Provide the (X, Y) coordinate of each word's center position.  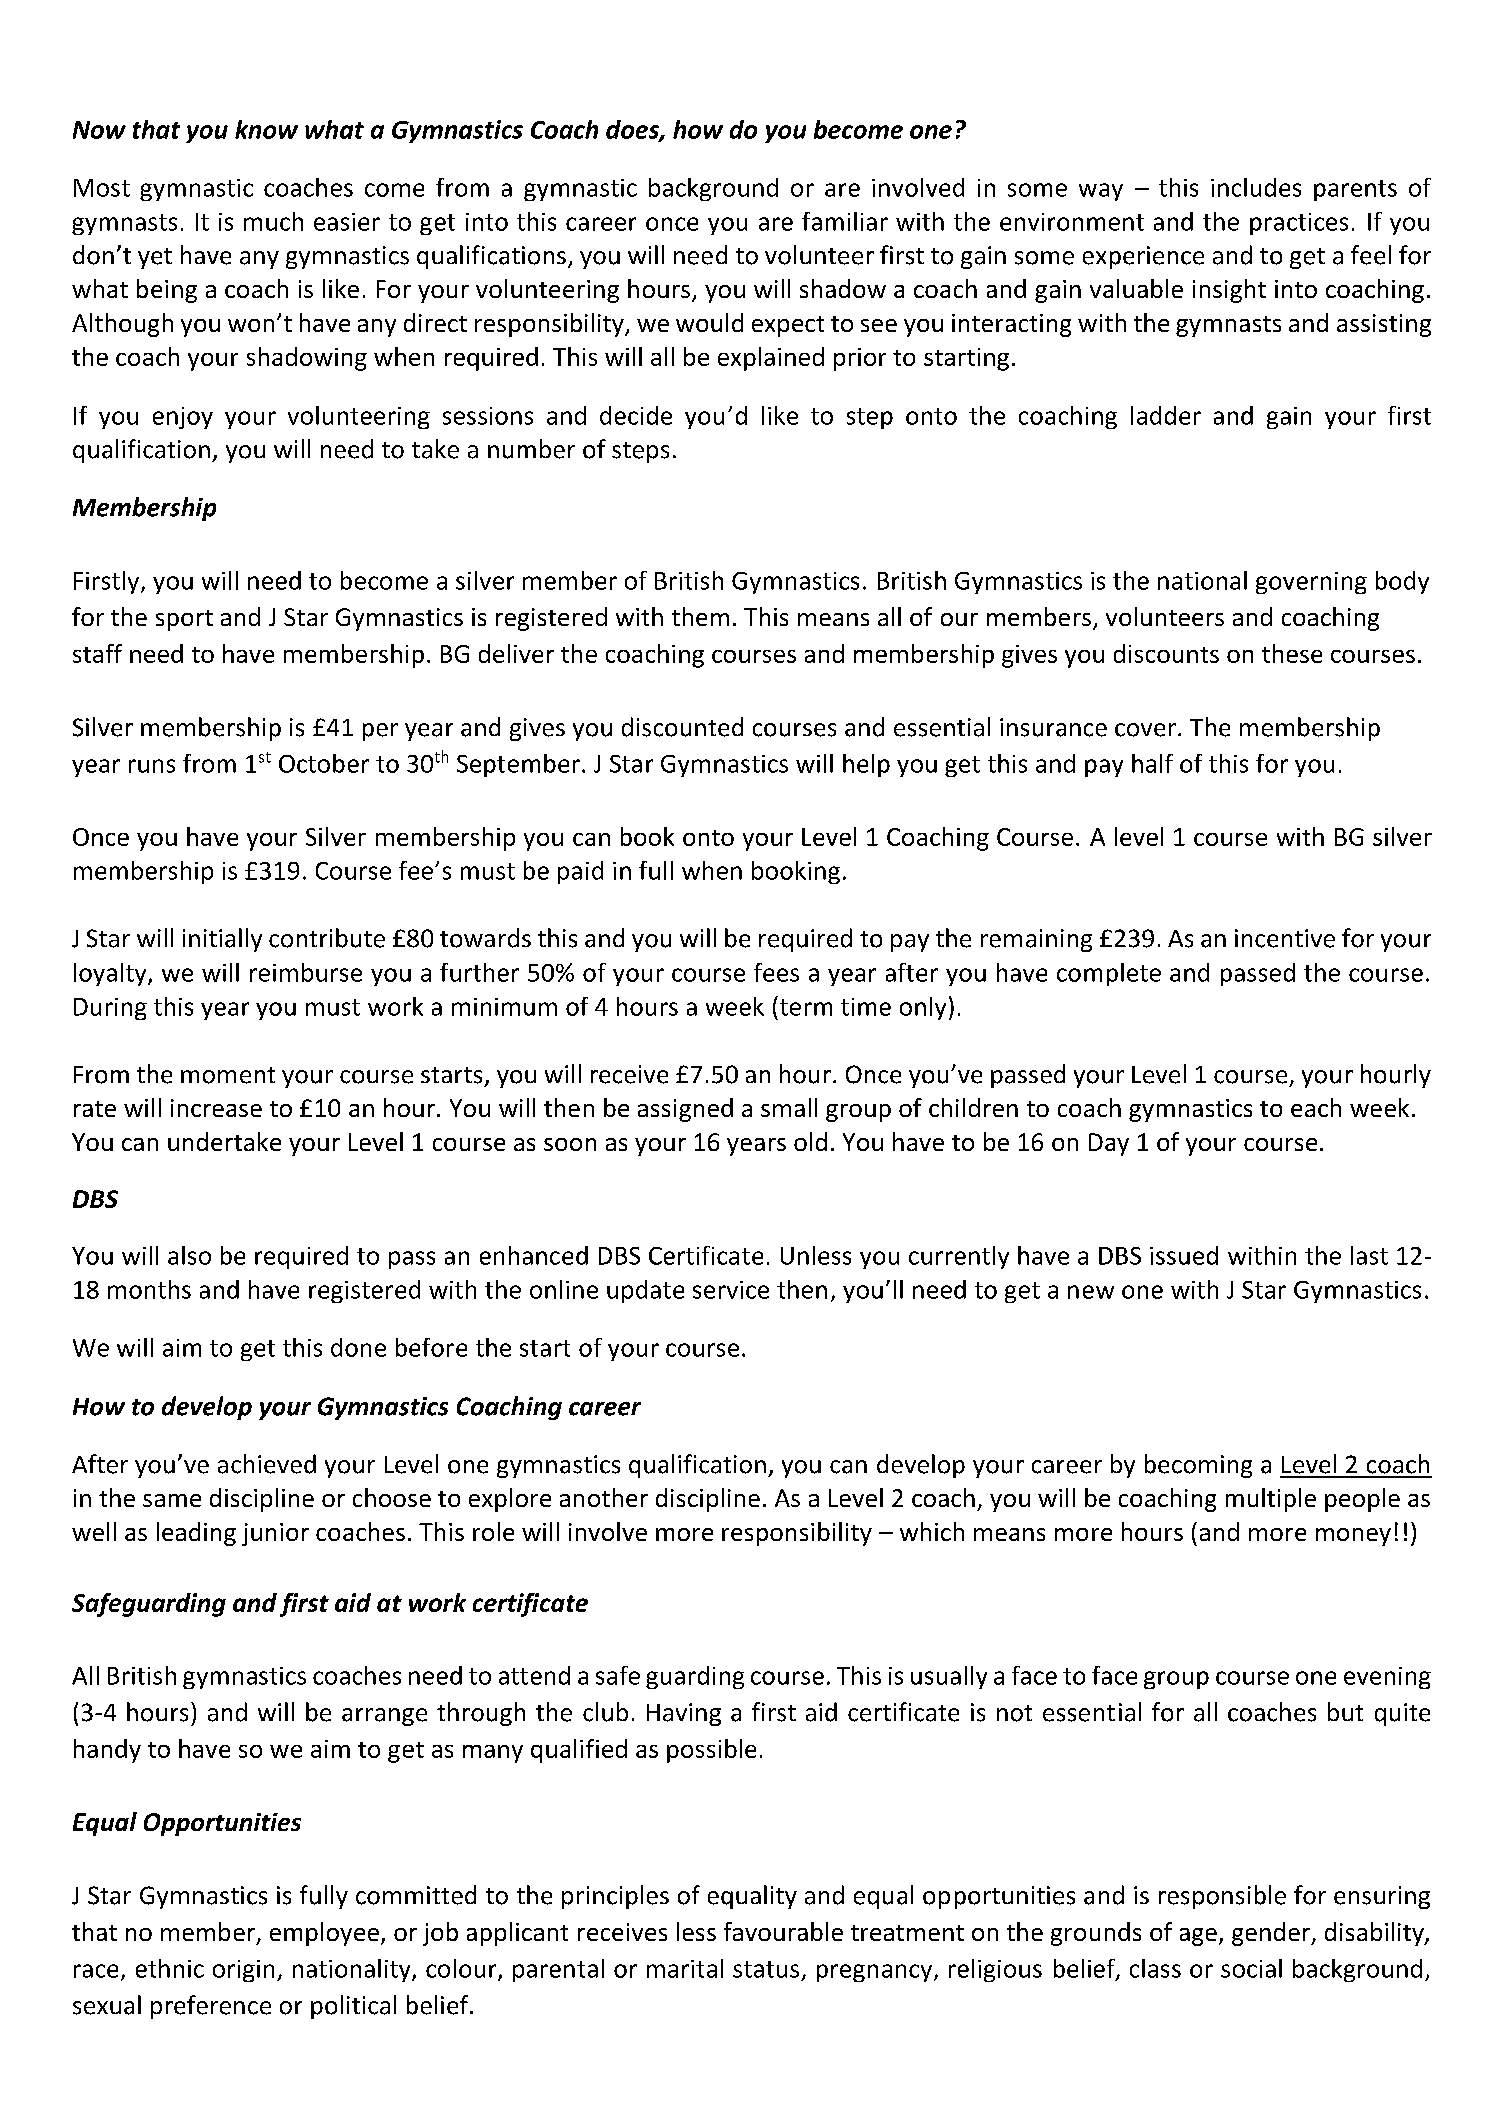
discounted (682, 727)
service (731, 1290)
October (324, 763)
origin (243, 1971)
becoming (1198, 1466)
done (358, 1347)
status (766, 1969)
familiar (845, 221)
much (273, 221)
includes (1256, 187)
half (1152, 763)
